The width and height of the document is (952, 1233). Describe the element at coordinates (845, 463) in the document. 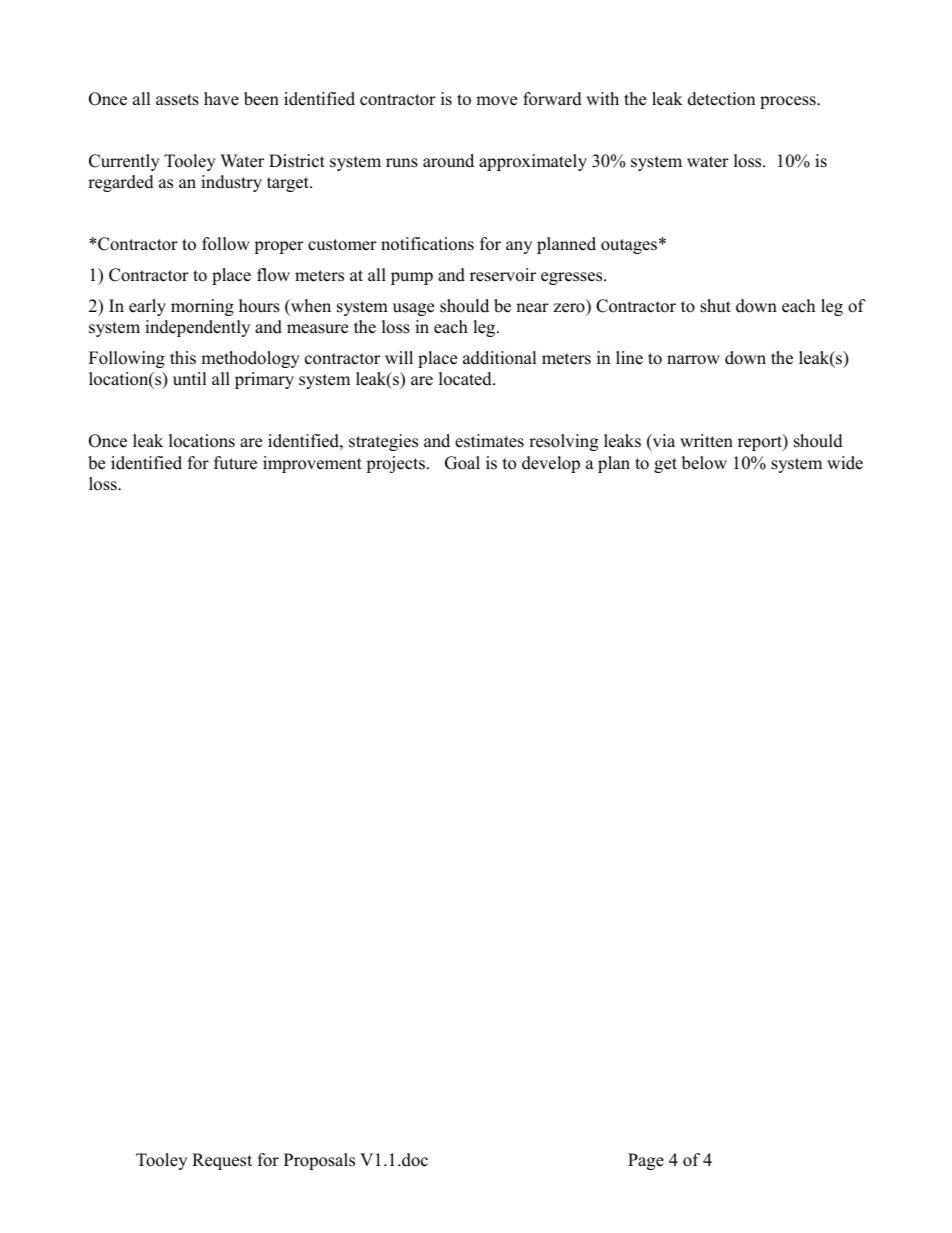

I see `wide` at that location.
